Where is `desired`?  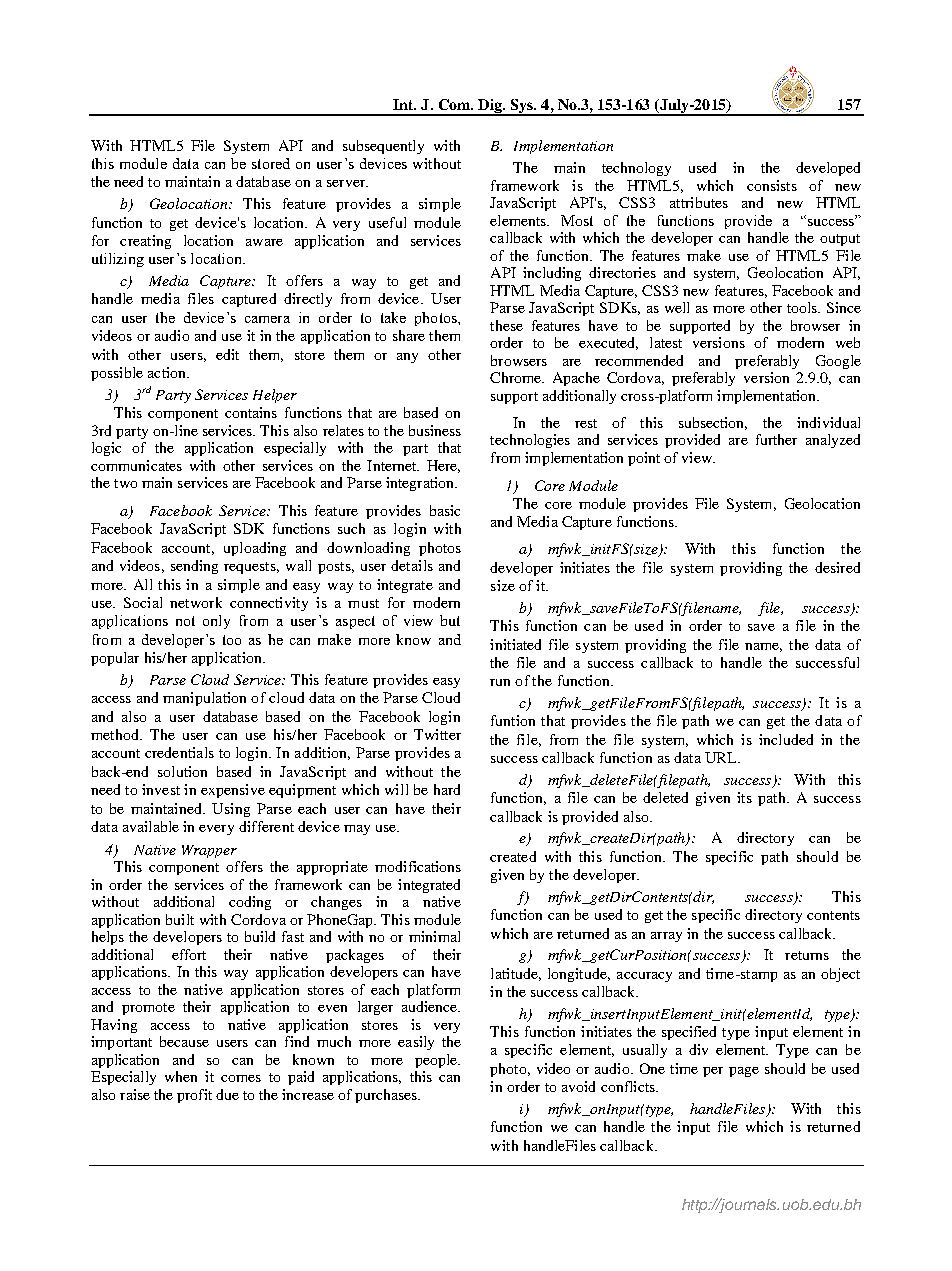 desired is located at coordinates (837, 567).
